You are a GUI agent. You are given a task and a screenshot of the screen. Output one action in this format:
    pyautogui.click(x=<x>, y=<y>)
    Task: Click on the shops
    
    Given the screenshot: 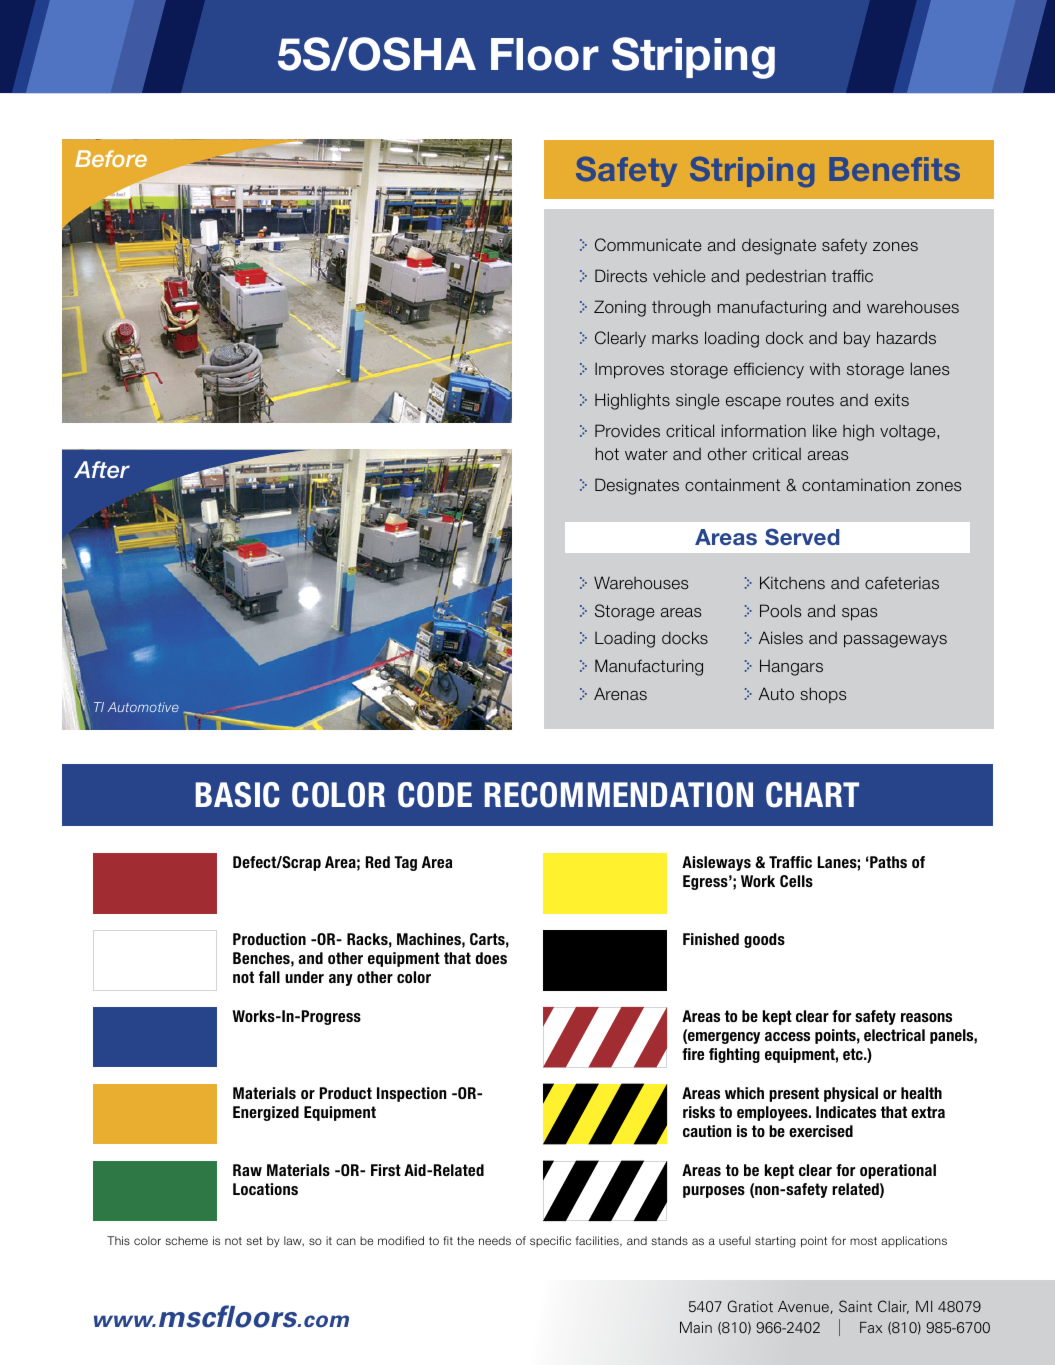 What is the action you would take?
    pyautogui.click(x=823, y=695)
